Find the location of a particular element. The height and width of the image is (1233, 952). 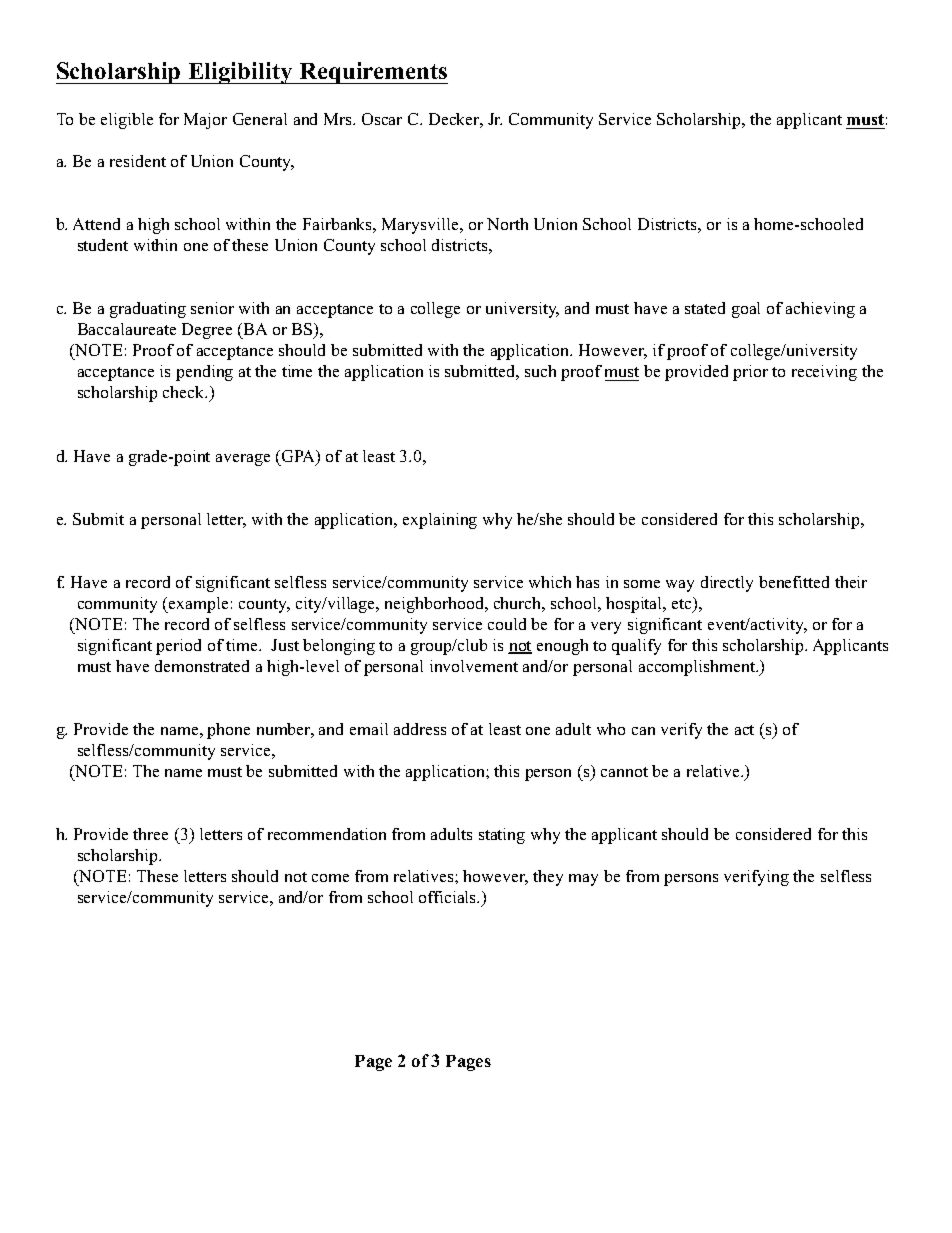

involvement is located at coordinates (474, 666).
